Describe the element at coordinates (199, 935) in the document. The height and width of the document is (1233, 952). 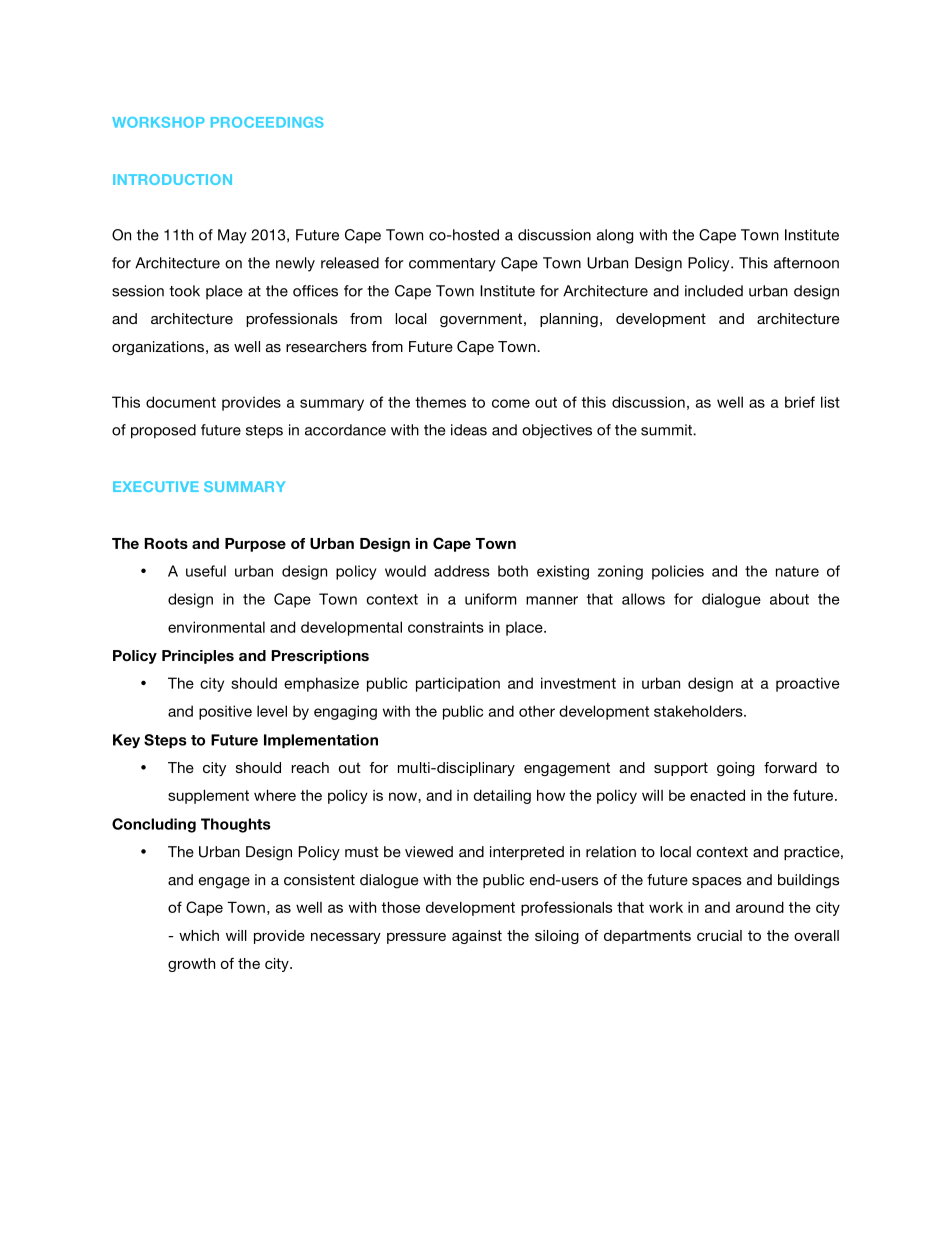
I see `which` at that location.
